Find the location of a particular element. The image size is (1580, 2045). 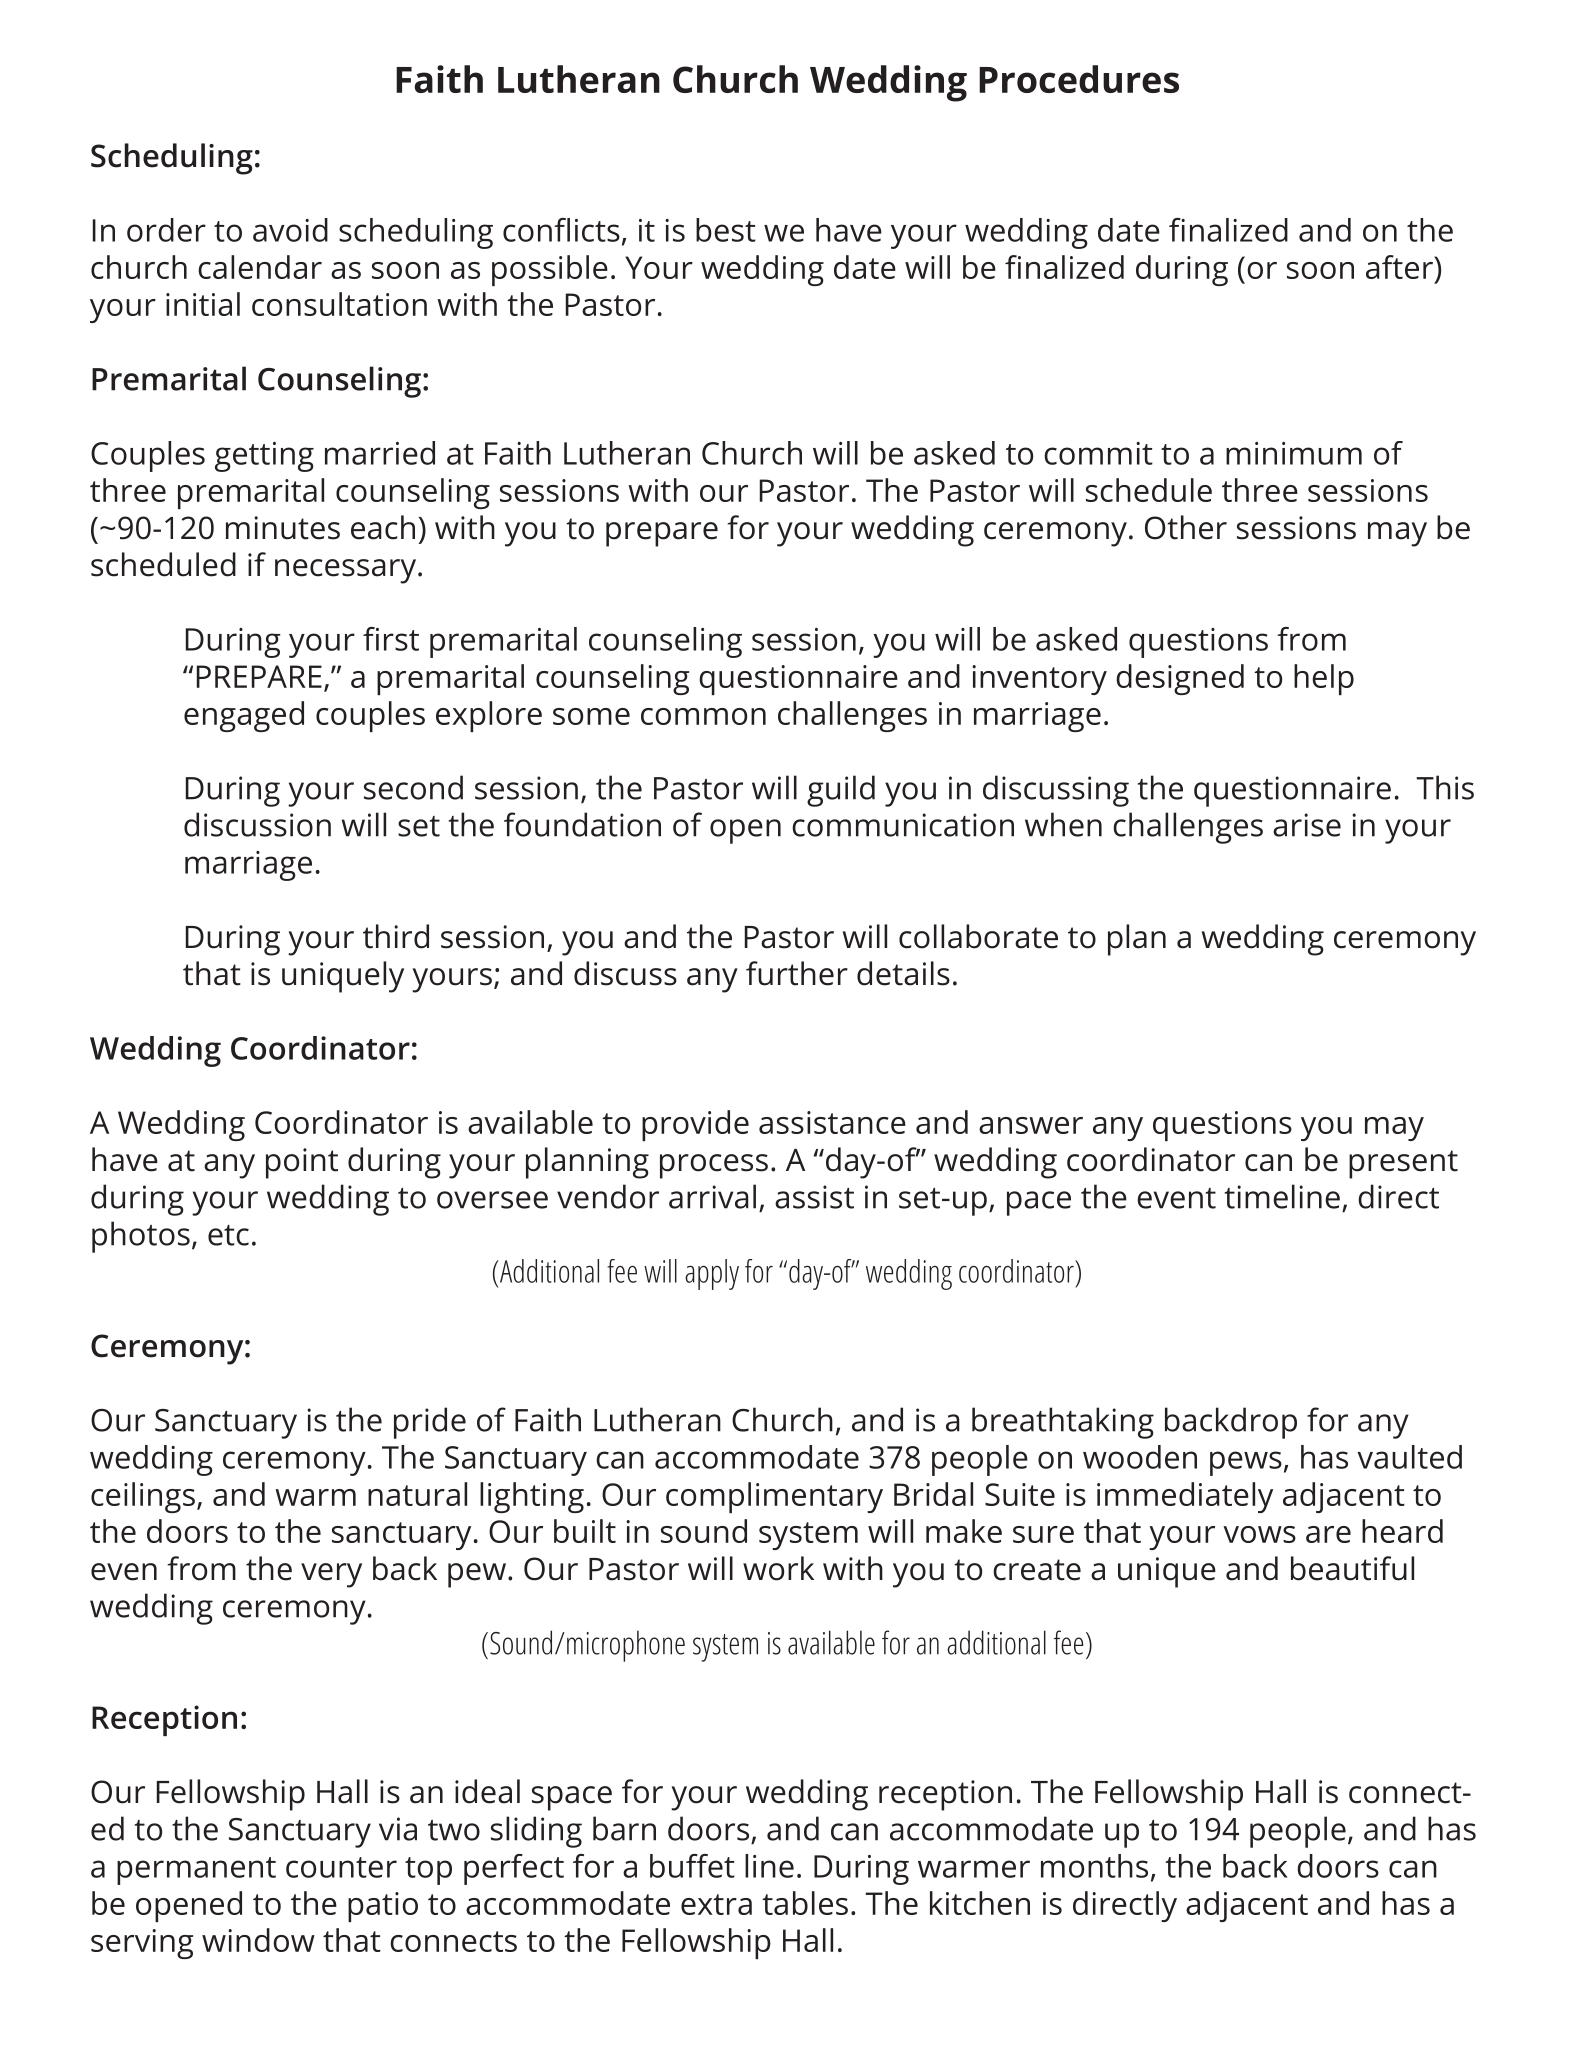

present is located at coordinates (1403, 1164).
